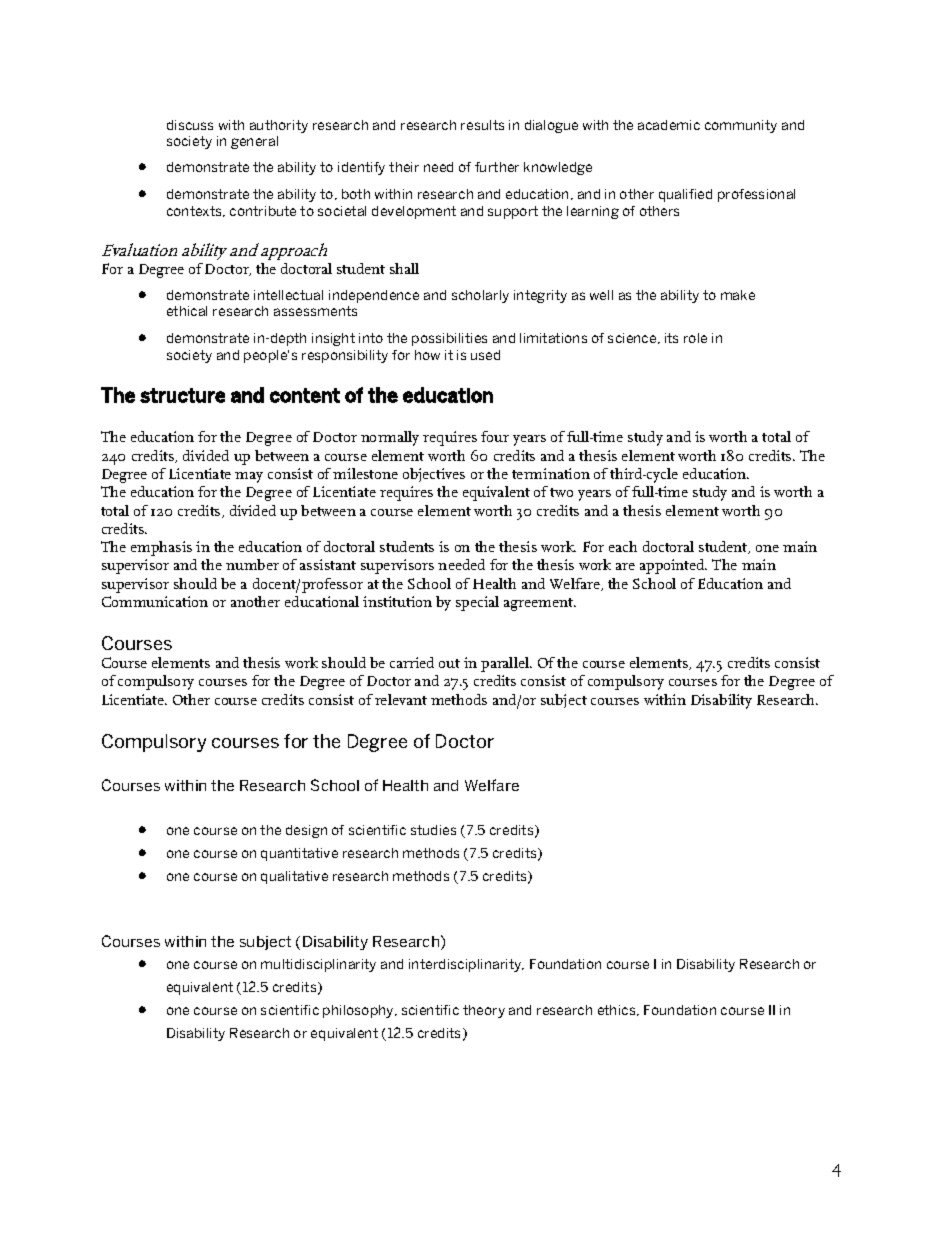 This image has width=952, height=1233. I want to click on structure, so click(182, 395).
